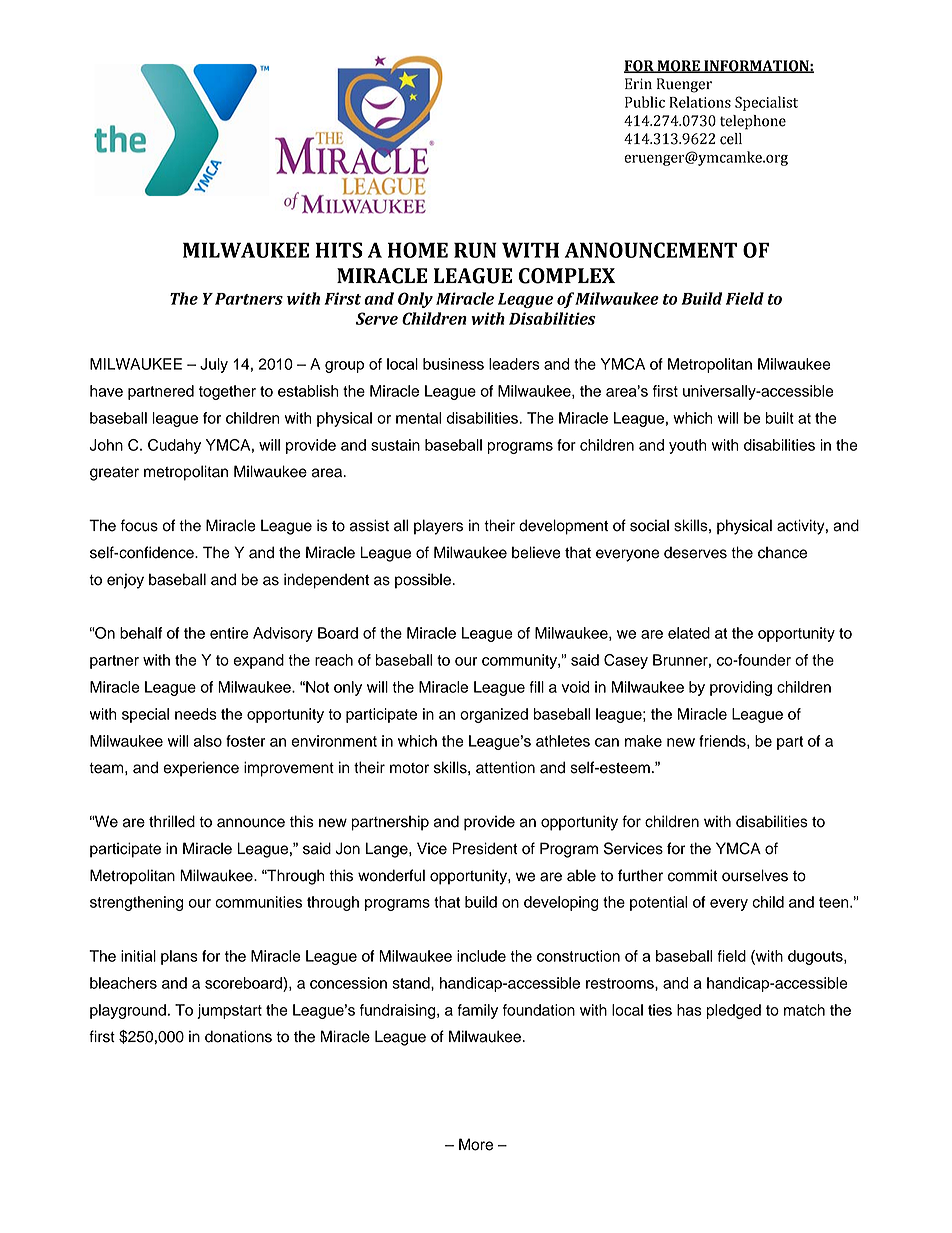  What do you see at coordinates (638, 83) in the screenshot?
I see `Erin` at bounding box center [638, 83].
